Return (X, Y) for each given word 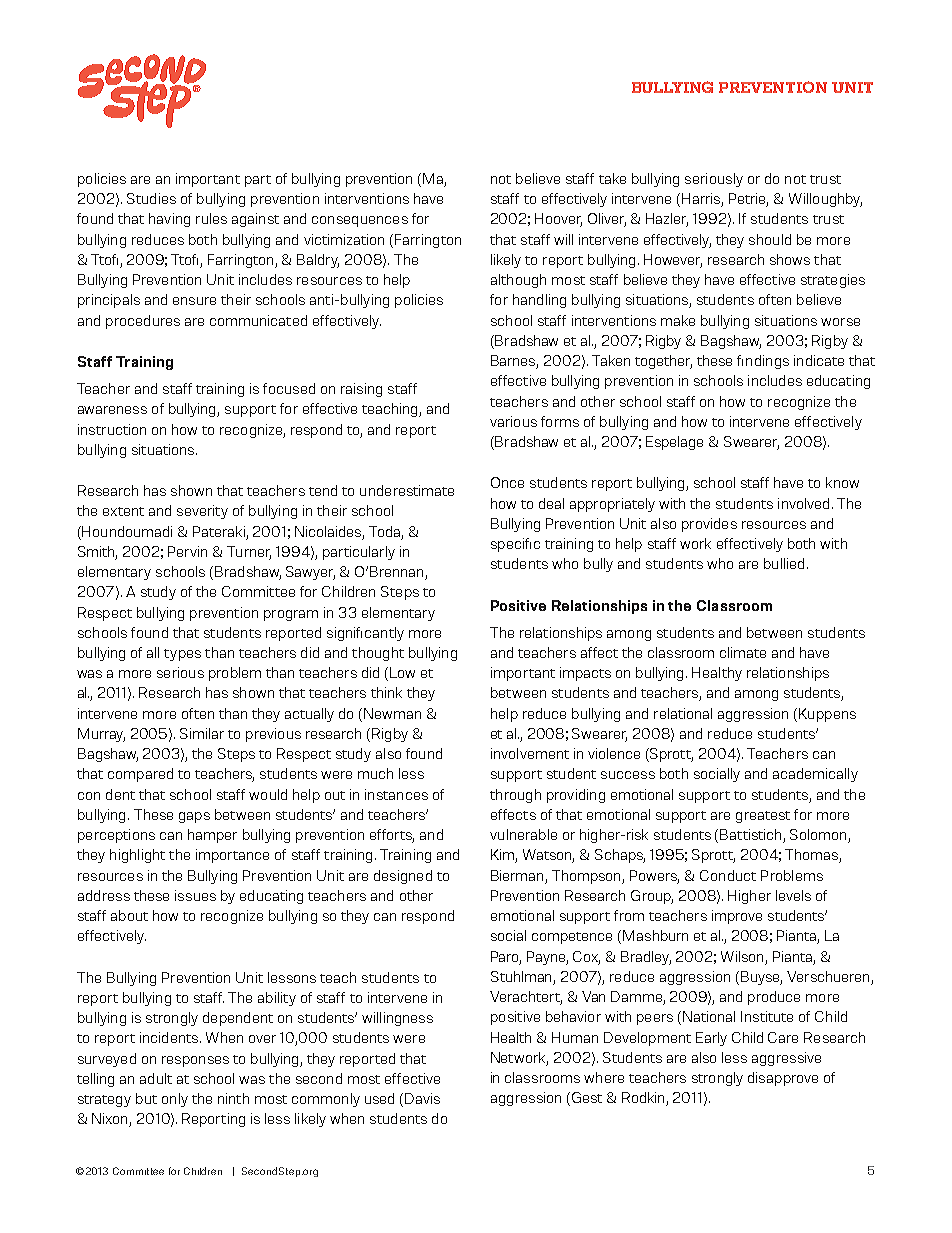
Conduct (728, 875)
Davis (422, 1098)
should (770, 239)
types (182, 655)
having (169, 220)
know (842, 482)
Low (402, 672)
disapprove (783, 1079)
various (513, 421)
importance (232, 856)
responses (195, 1061)
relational (683, 713)
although (518, 281)
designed (403, 877)
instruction (112, 429)
